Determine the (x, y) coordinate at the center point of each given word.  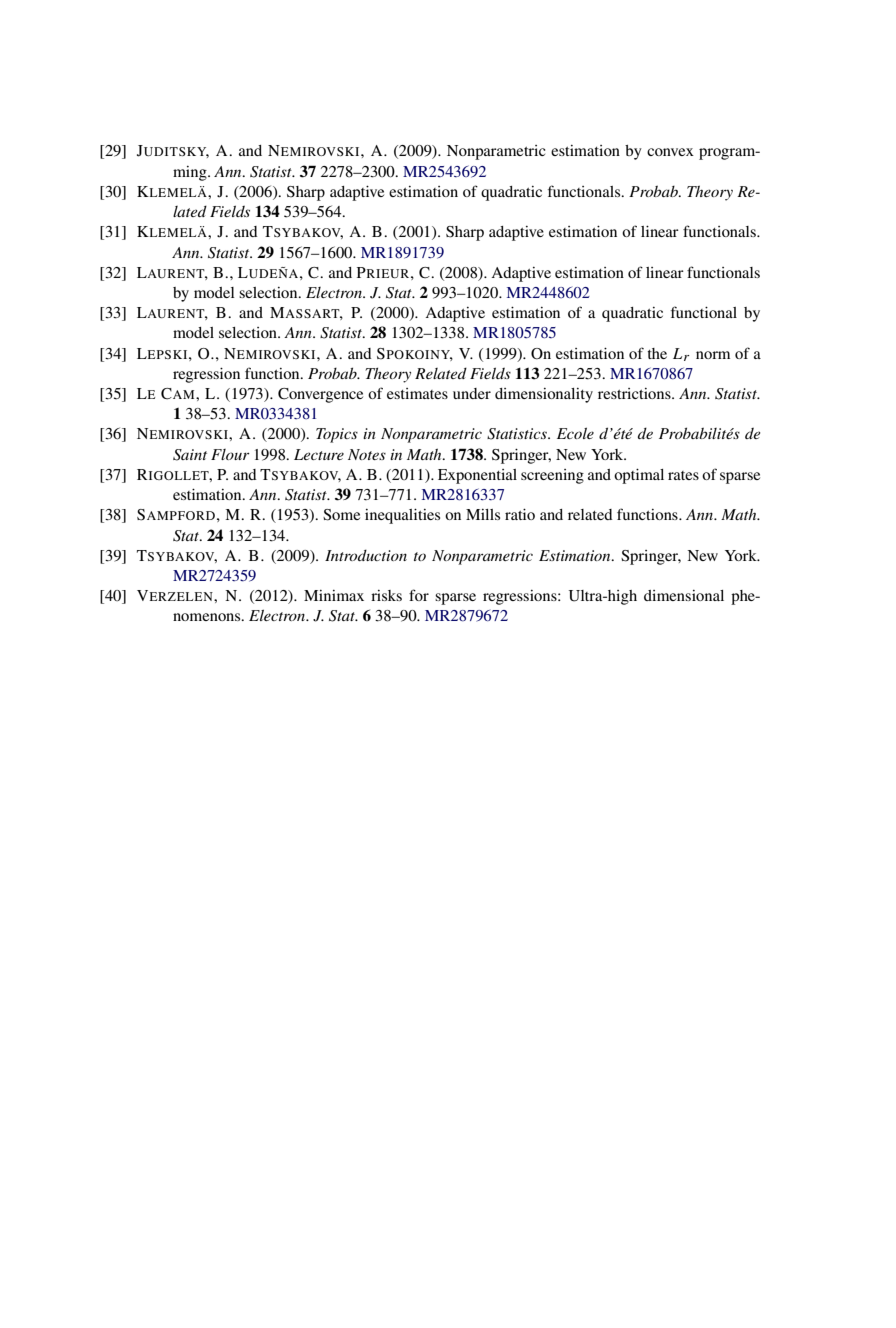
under (472, 393)
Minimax (334, 595)
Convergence (320, 395)
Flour (230, 454)
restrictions (635, 393)
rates (683, 475)
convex (670, 152)
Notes (367, 454)
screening (552, 476)
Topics (337, 435)
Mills (483, 514)
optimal (639, 476)
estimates (417, 393)
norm (713, 355)
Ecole (575, 433)
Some (341, 515)
